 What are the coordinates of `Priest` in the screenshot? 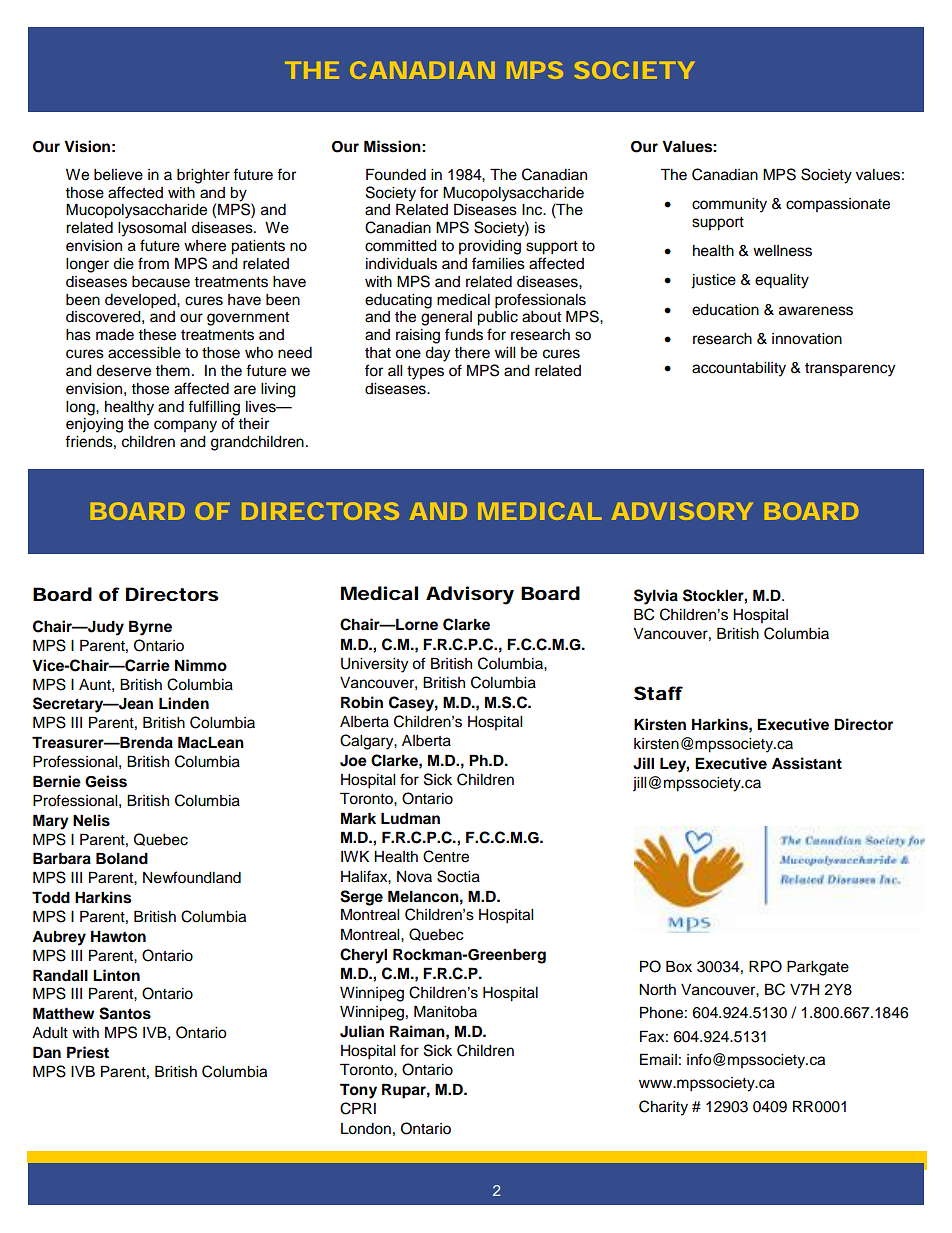 It's located at (88, 1052).
